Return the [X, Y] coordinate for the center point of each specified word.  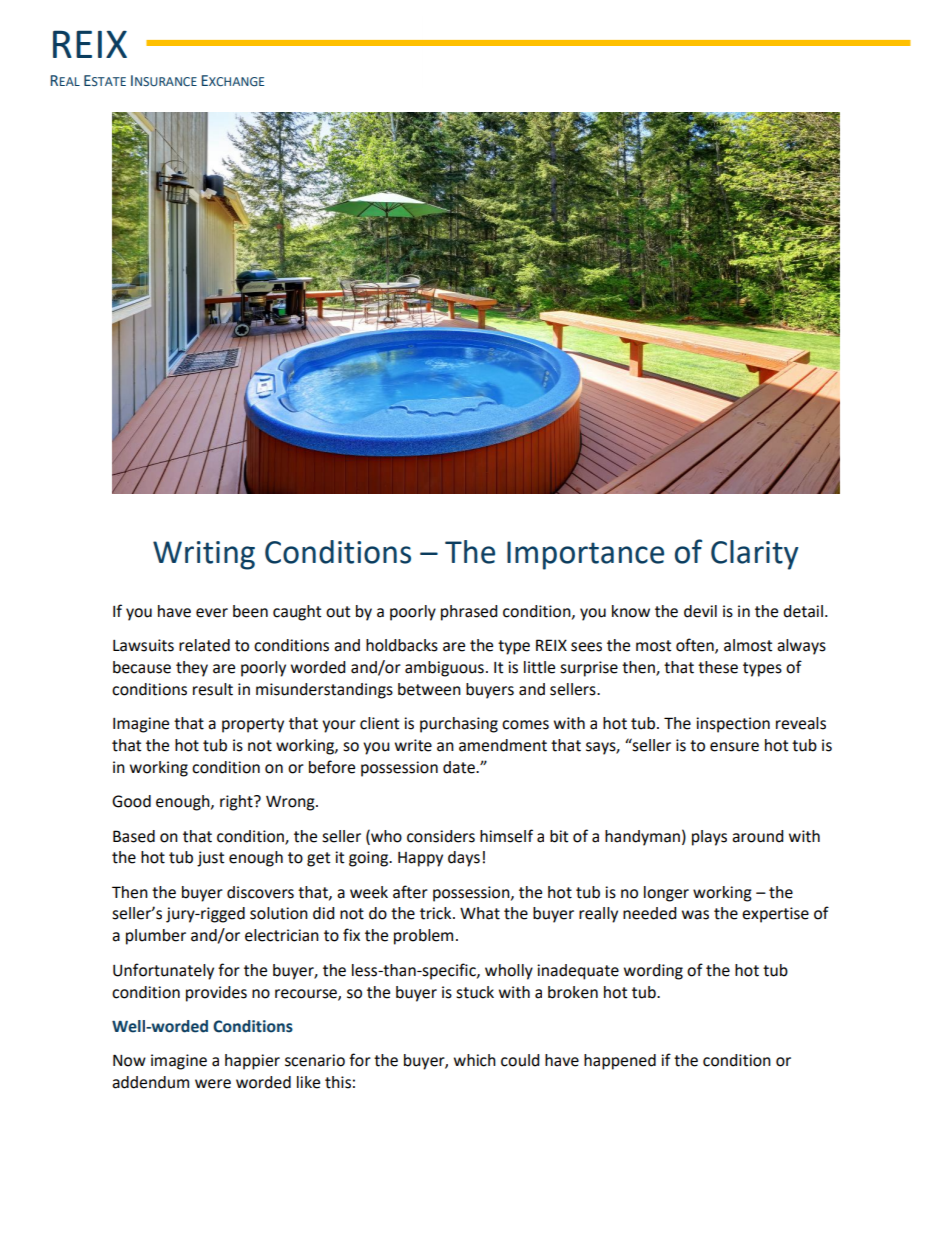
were [213, 1084]
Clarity [755, 555]
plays [709, 838]
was [695, 915]
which [475, 1060]
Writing [204, 555]
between [429, 689]
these [718, 667]
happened [620, 1062]
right [237, 803]
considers [441, 836]
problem [423, 937]
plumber [156, 937]
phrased [469, 613]
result [213, 689]
